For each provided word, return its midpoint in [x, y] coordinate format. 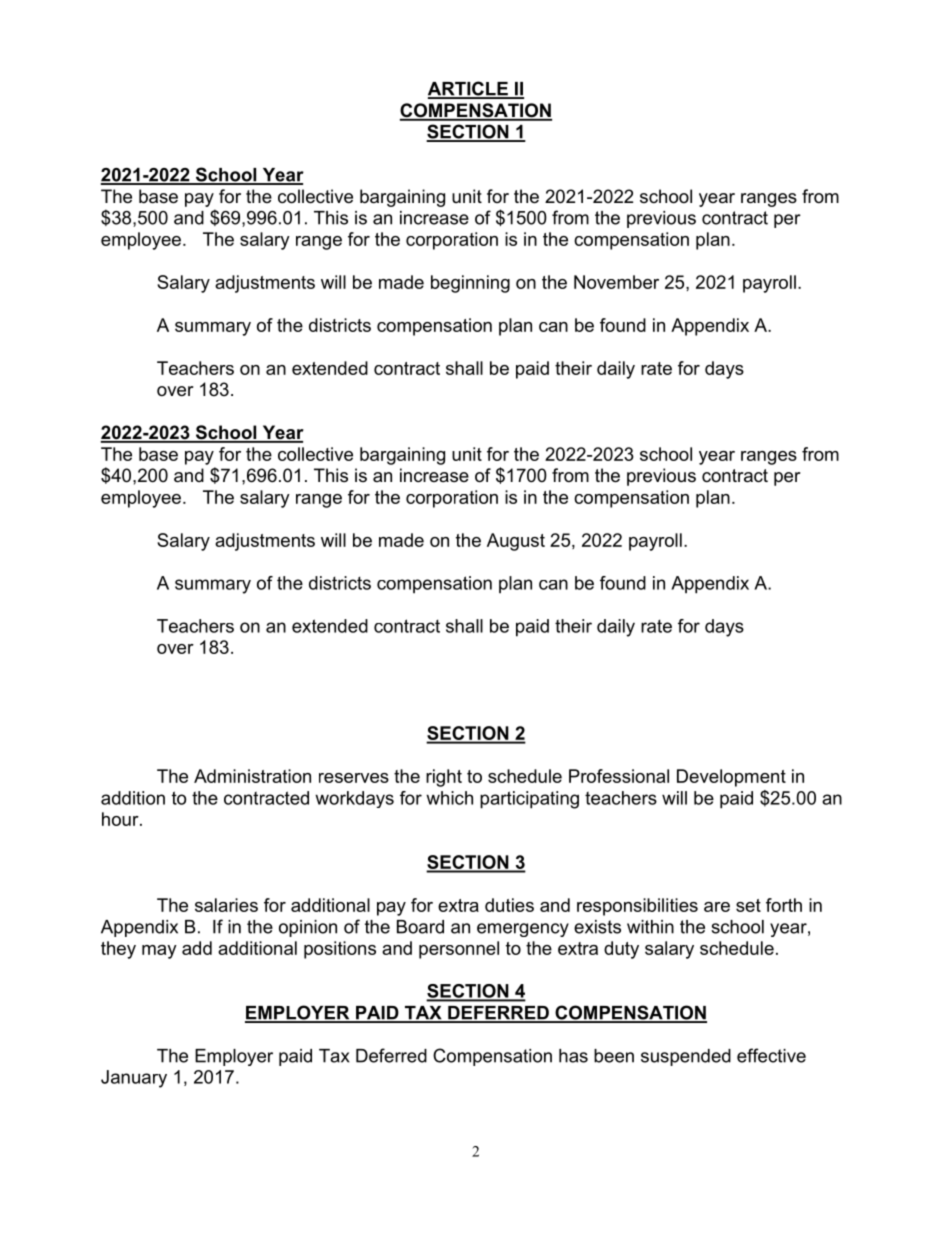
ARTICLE [469, 89]
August [516, 542]
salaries [226, 905]
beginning [470, 284]
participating [529, 800]
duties [509, 905]
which [449, 798]
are [717, 907]
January [134, 1079]
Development [731, 778]
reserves [354, 778]
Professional [619, 776]
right [444, 778]
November [616, 282]
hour [121, 819]
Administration [252, 776]
